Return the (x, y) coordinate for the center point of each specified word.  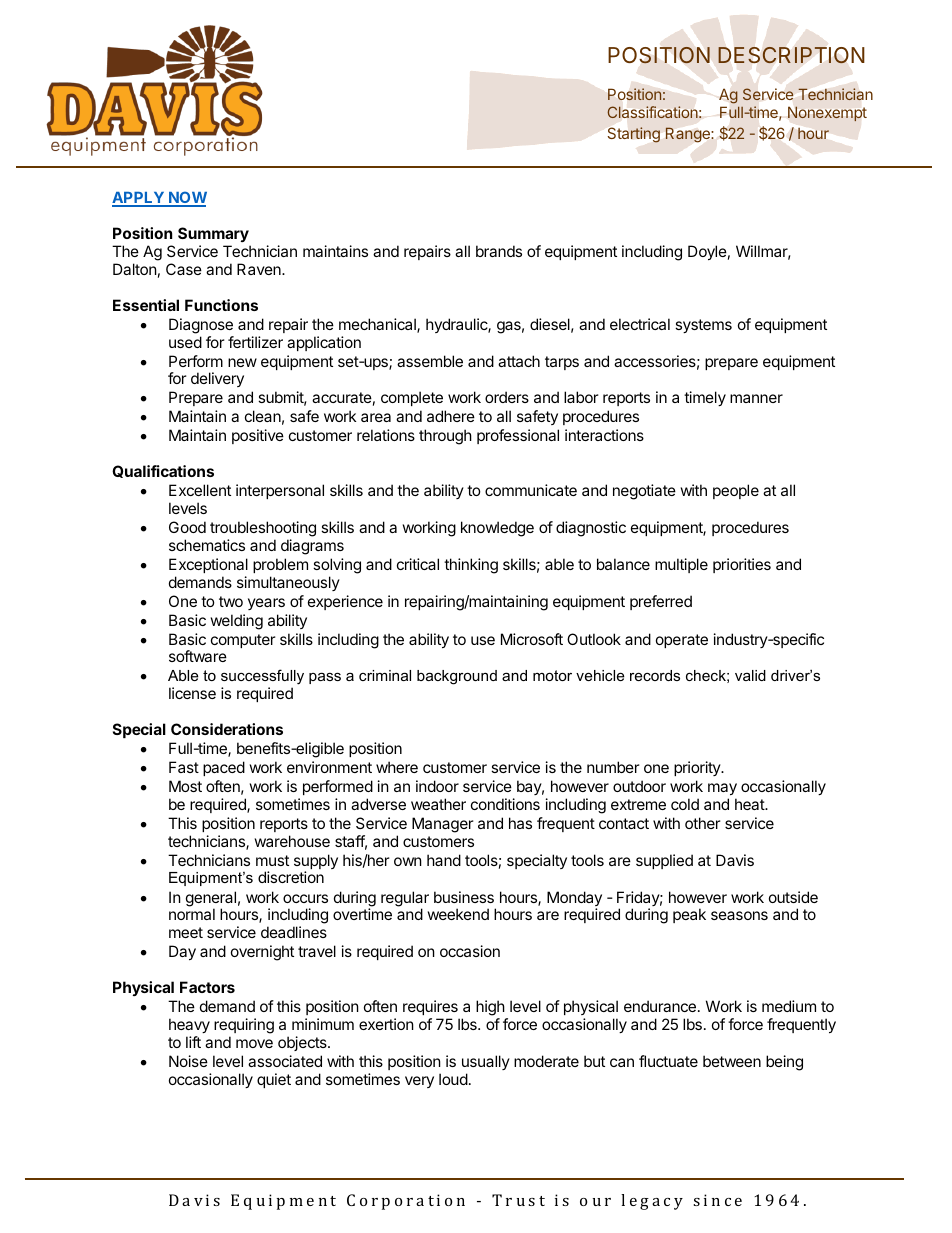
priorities (742, 565)
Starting (634, 135)
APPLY (139, 199)
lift (193, 1042)
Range (688, 135)
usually (486, 1062)
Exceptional (208, 565)
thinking (471, 566)
